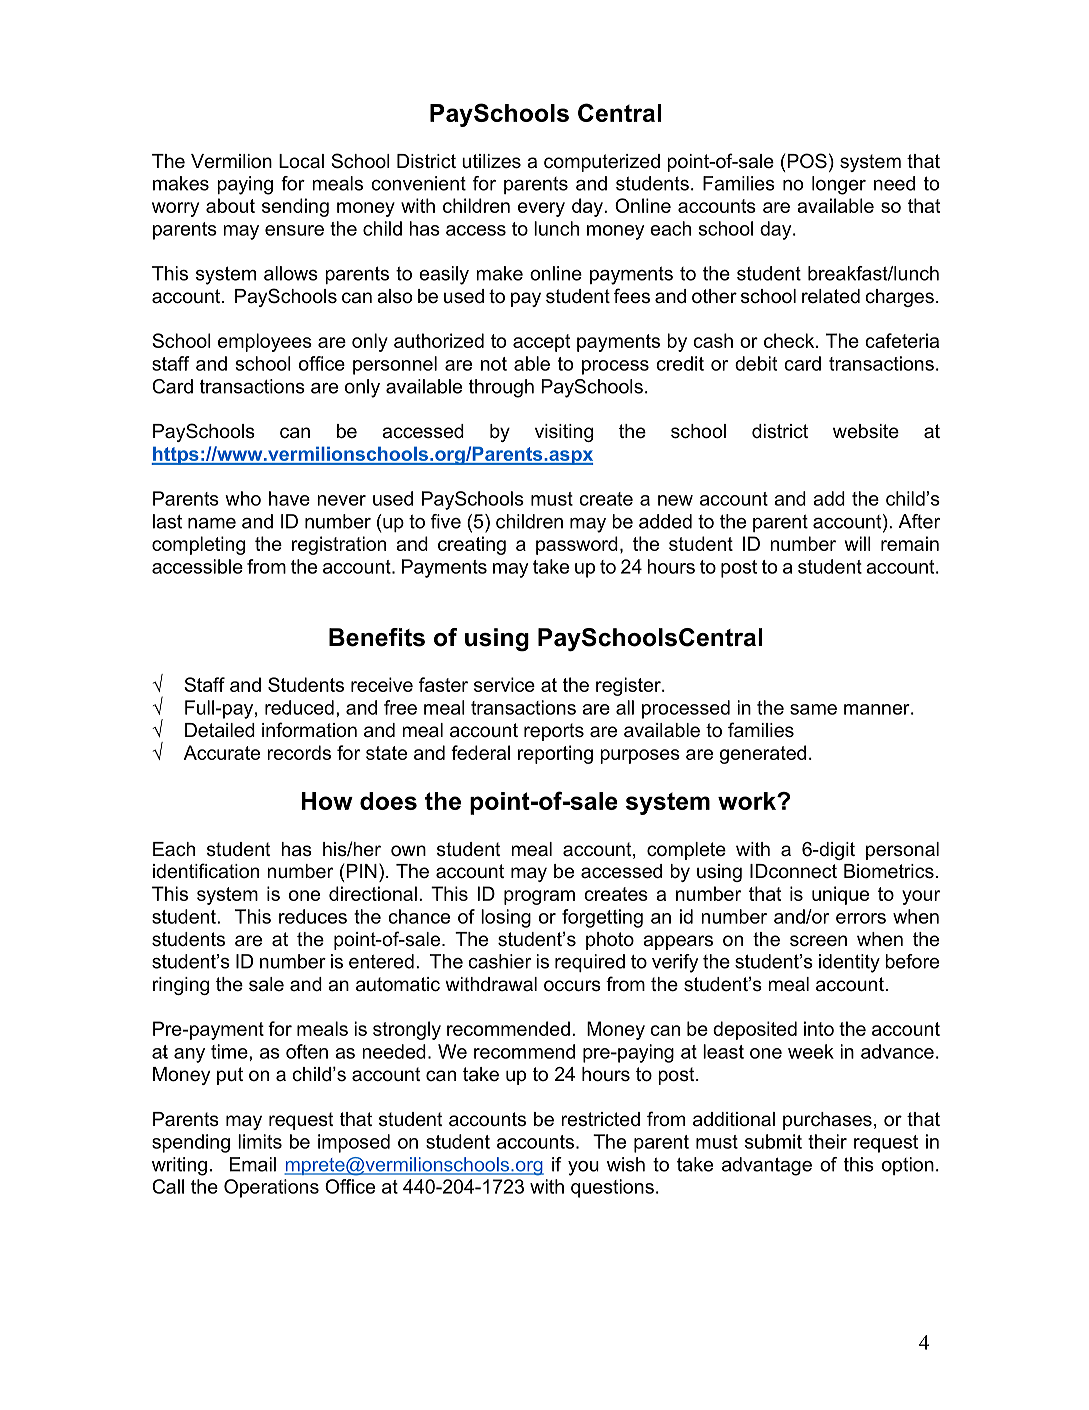 This image has width=1089, height=1410. What do you see at coordinates (866, 431) in the image?
I see `website` at bounding box center [866, 431].
